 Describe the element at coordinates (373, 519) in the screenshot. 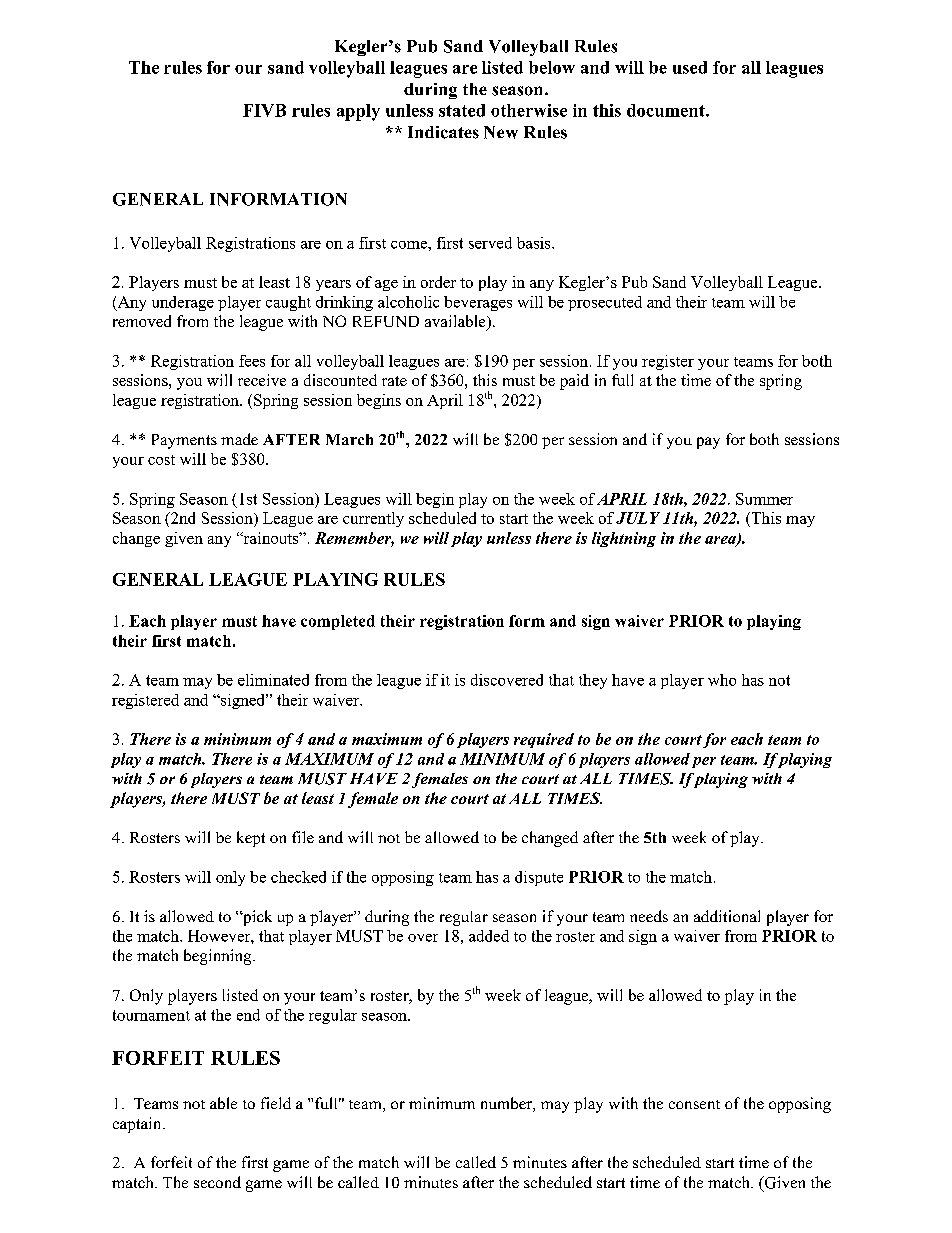

I see `currently` at that location.
